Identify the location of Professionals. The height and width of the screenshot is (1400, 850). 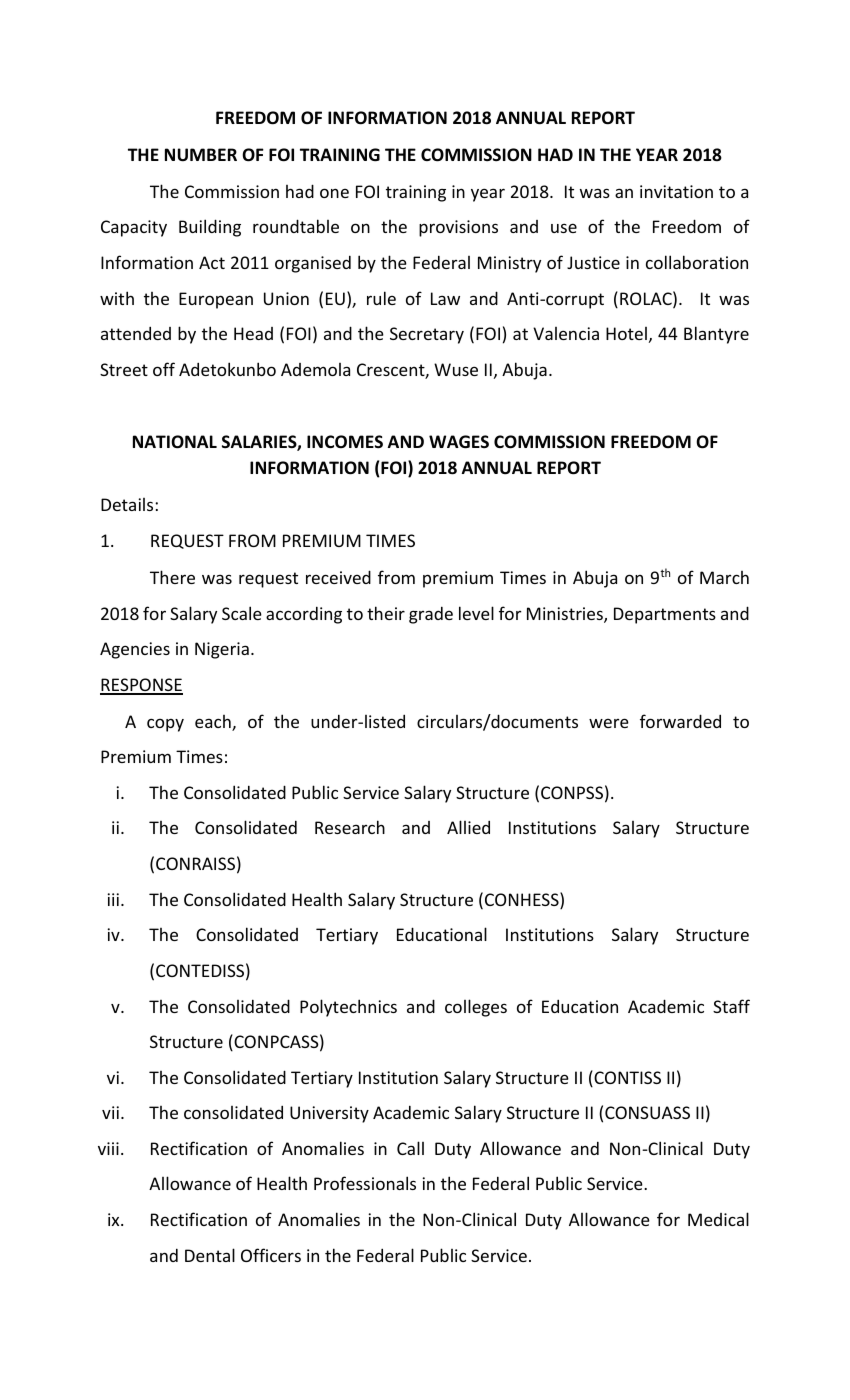
(365, 1183).
